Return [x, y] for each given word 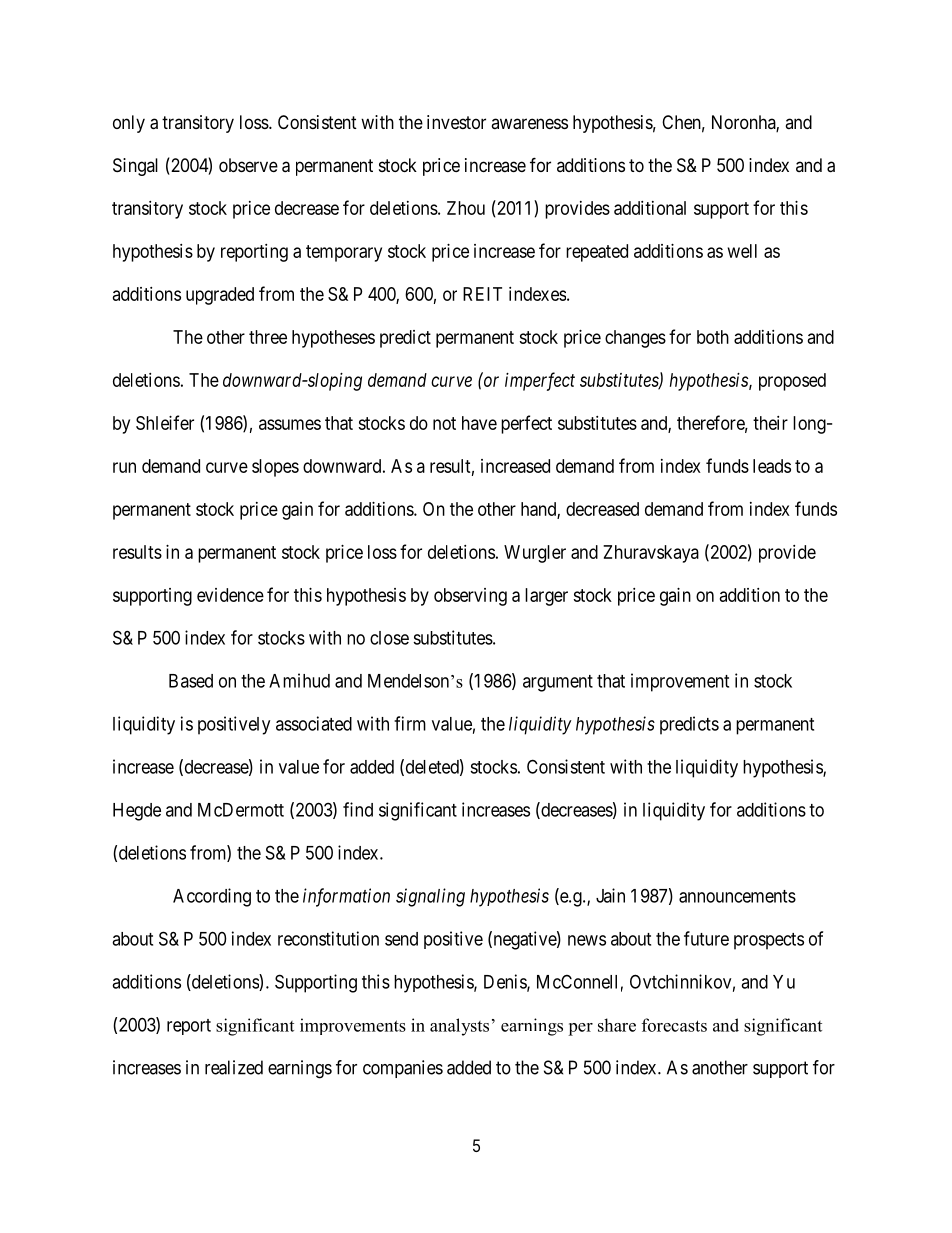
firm [410, 723]
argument [558, 683]
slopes [275, 468]
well [742, 251]
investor [456, 122]
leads [772, 466]
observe [248, 165]
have [479, 423]
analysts [459, 1027]
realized [234, 1067]
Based [191, 681]
